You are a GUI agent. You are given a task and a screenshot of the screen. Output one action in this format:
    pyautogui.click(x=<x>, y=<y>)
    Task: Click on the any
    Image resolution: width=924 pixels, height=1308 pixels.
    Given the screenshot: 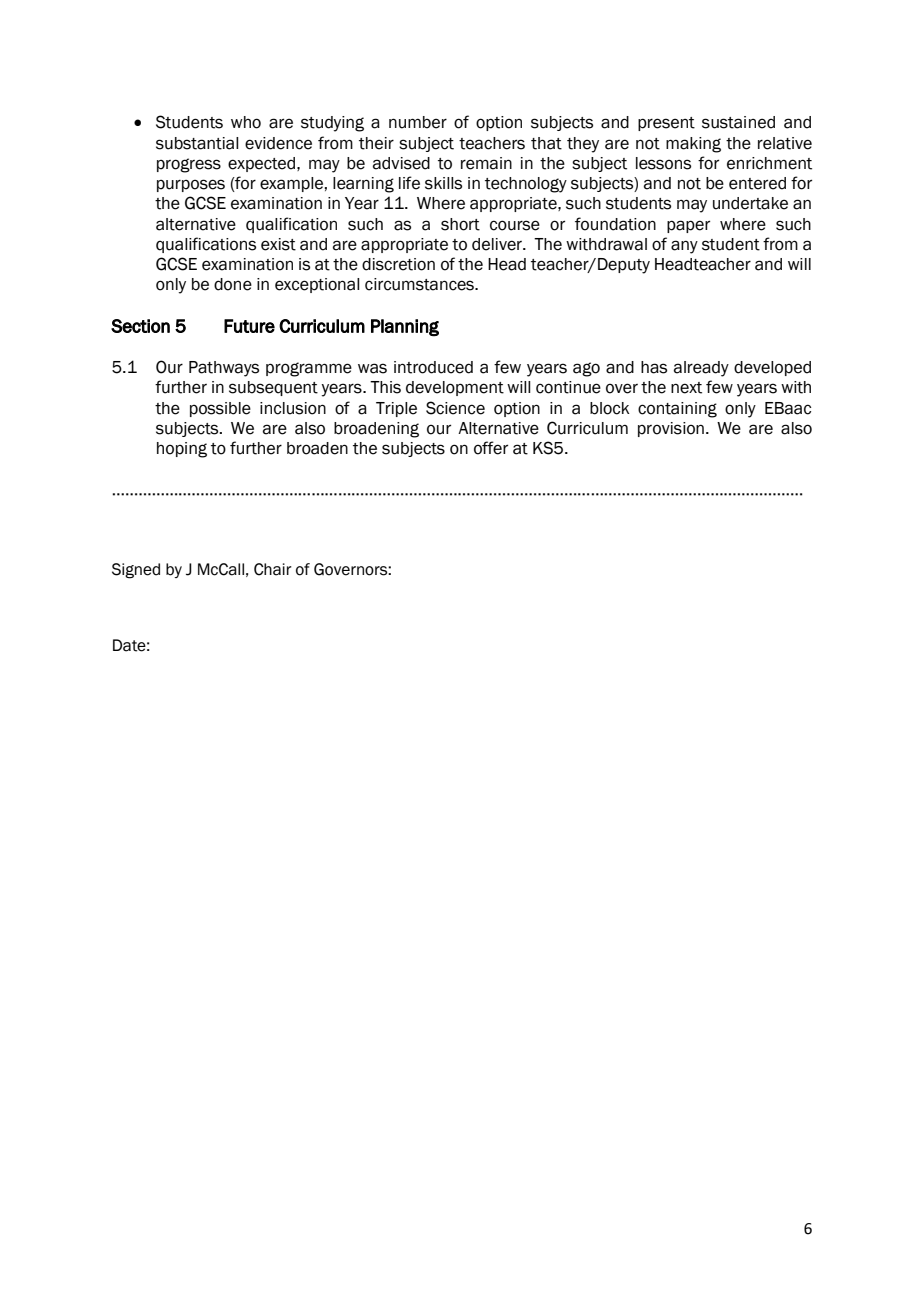 What is the action you would take?
    pyautogui.click(x=684, y=247)
